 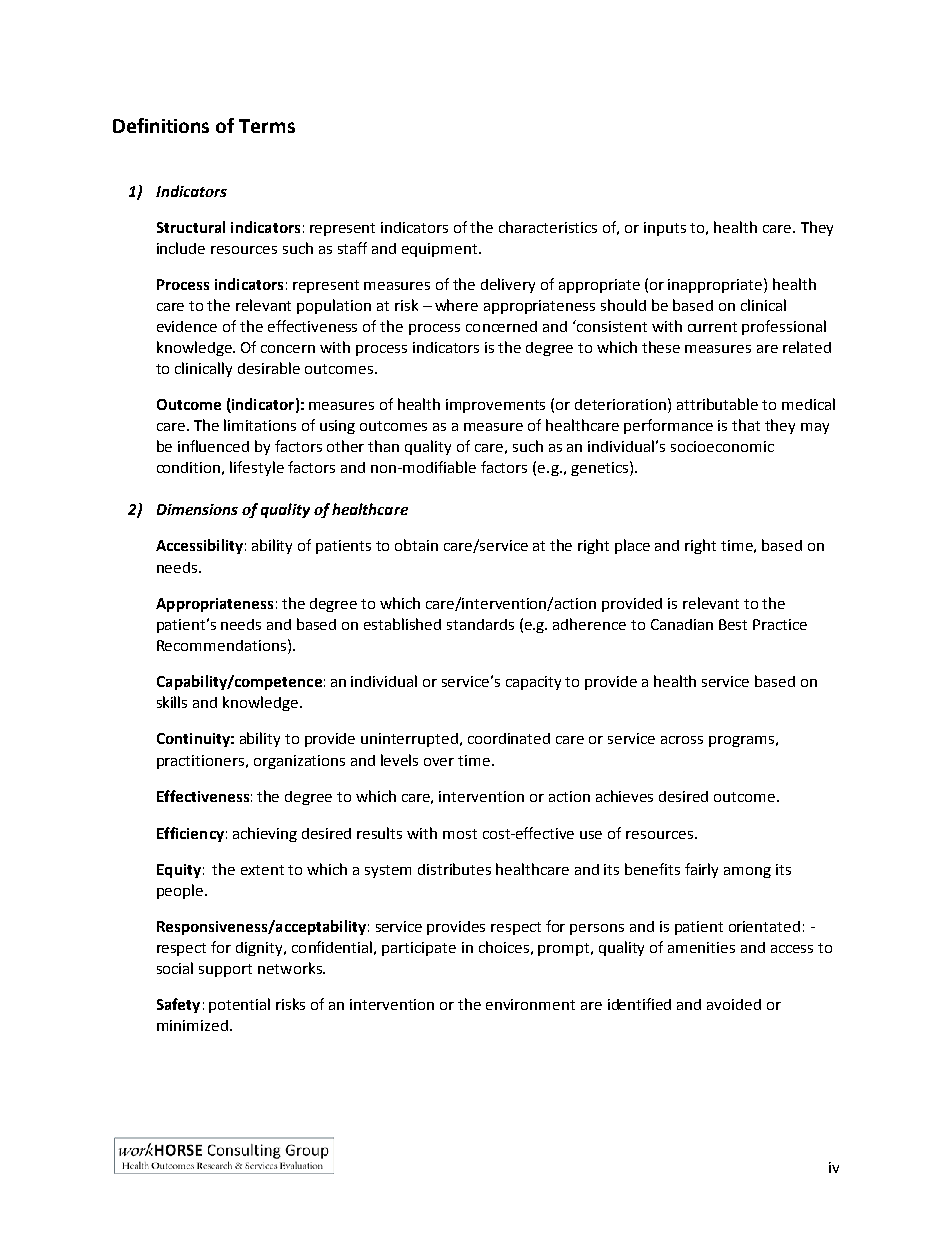 I want to click on inputs, so click(x=665, y=229).
